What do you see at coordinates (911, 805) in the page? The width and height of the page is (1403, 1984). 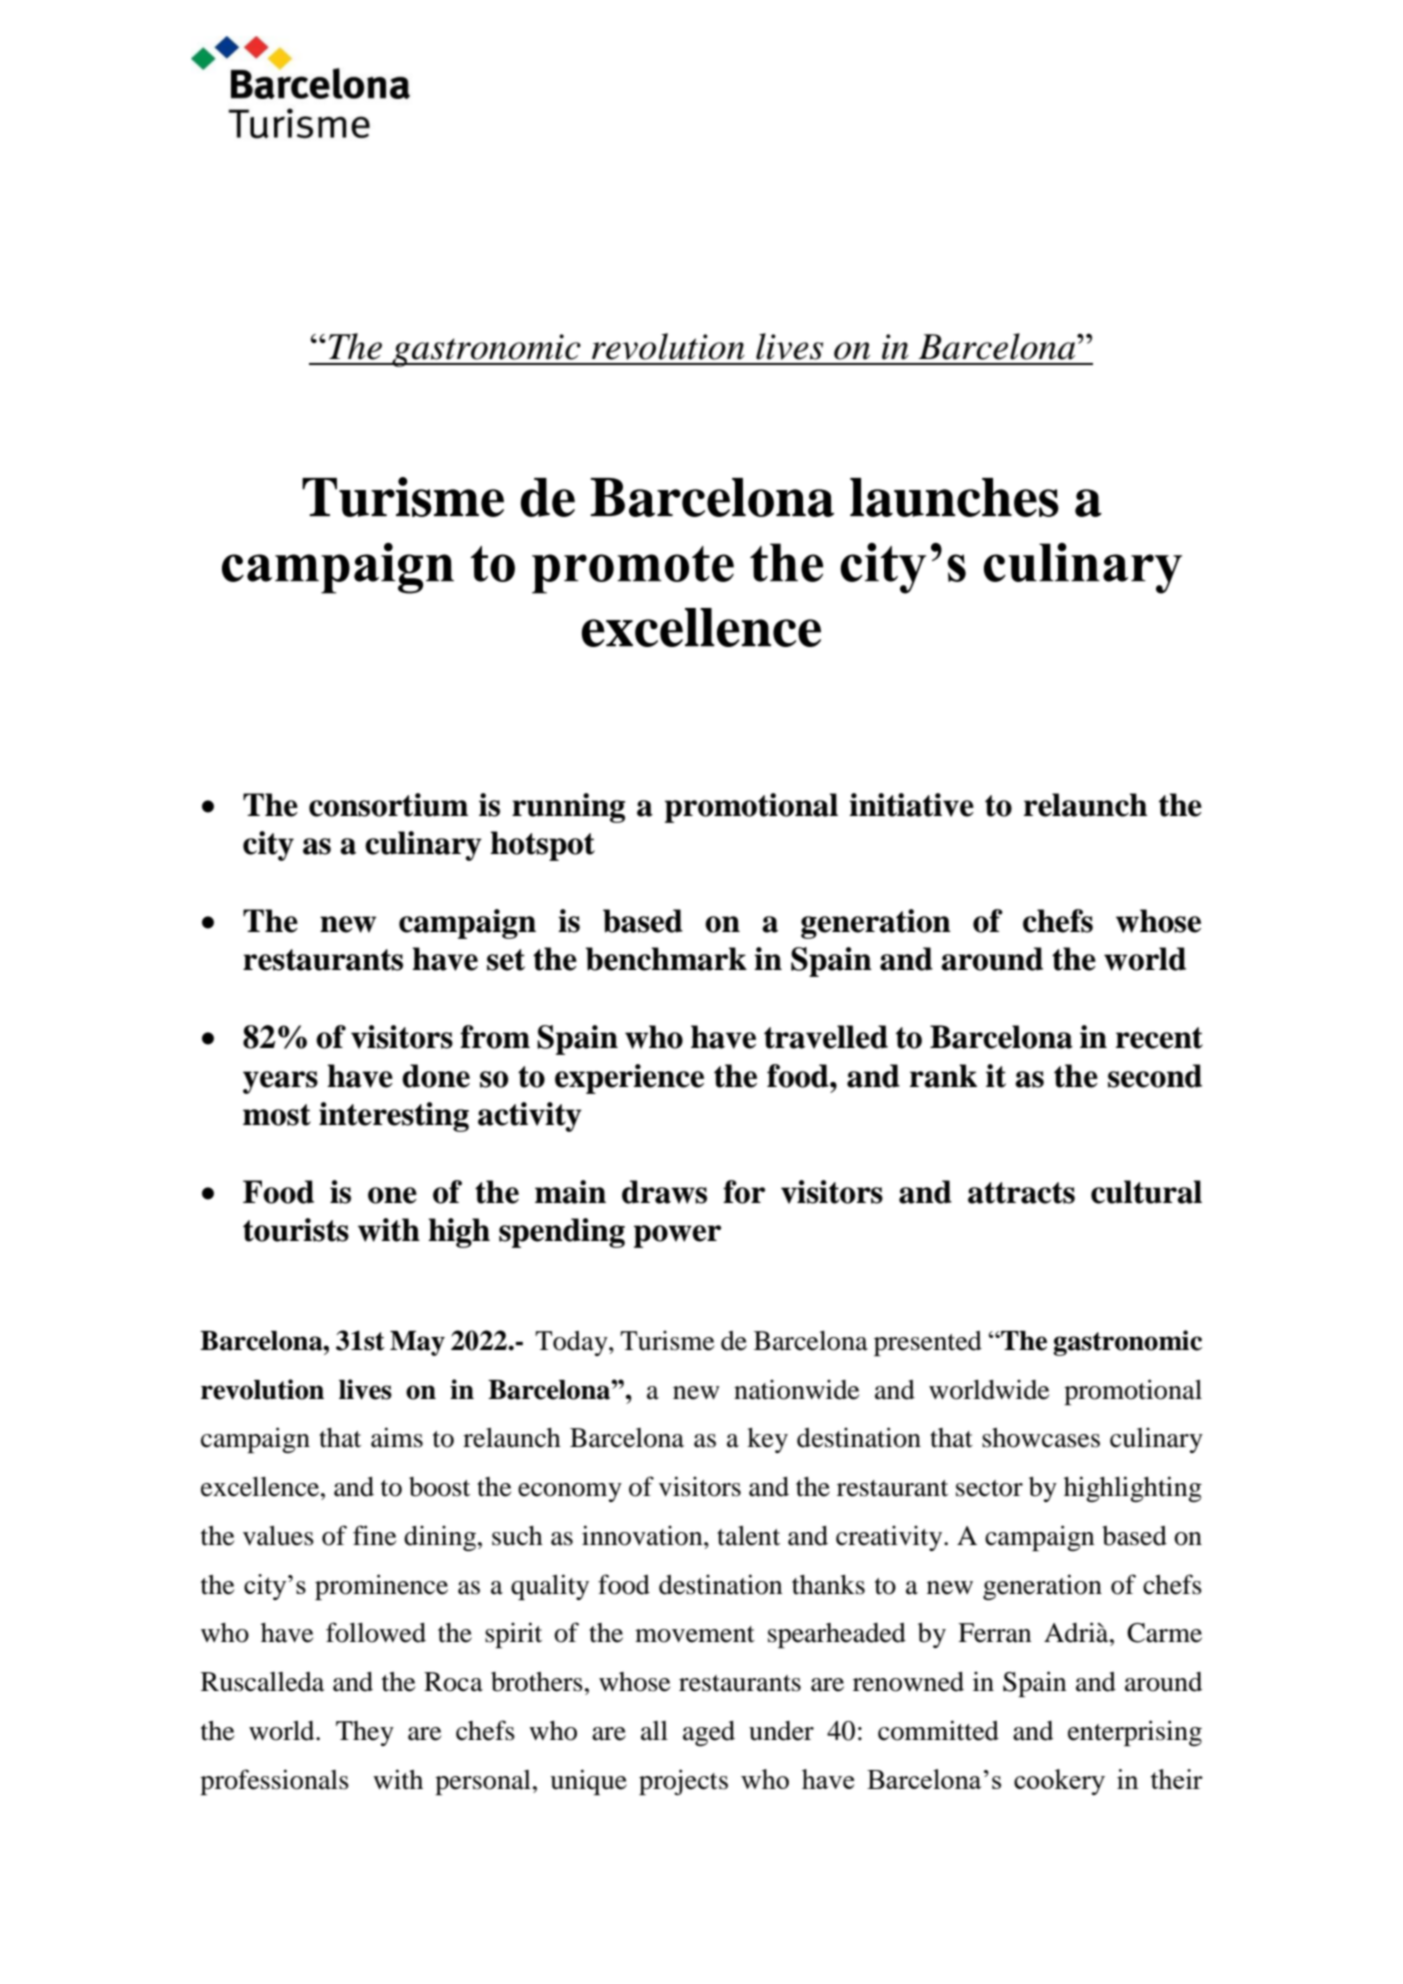 I see `initiative` at bounding box center [911, 805].
